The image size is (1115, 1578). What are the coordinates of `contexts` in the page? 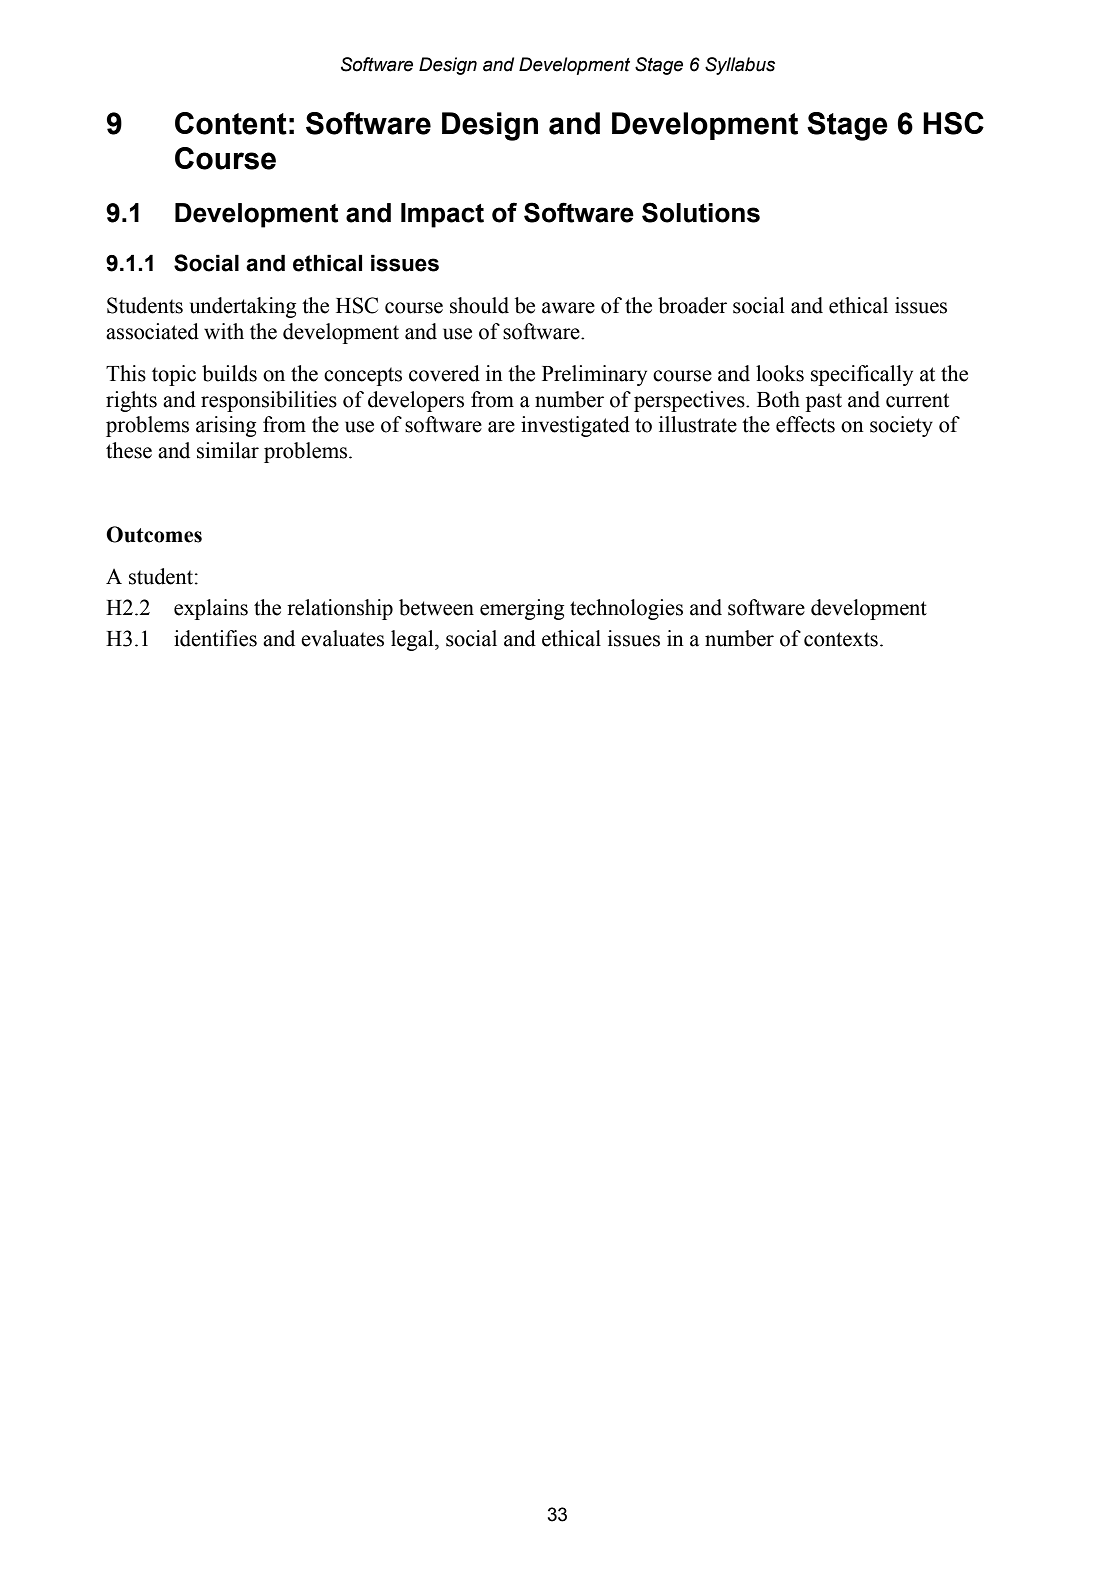 It's located at (841, 639).
